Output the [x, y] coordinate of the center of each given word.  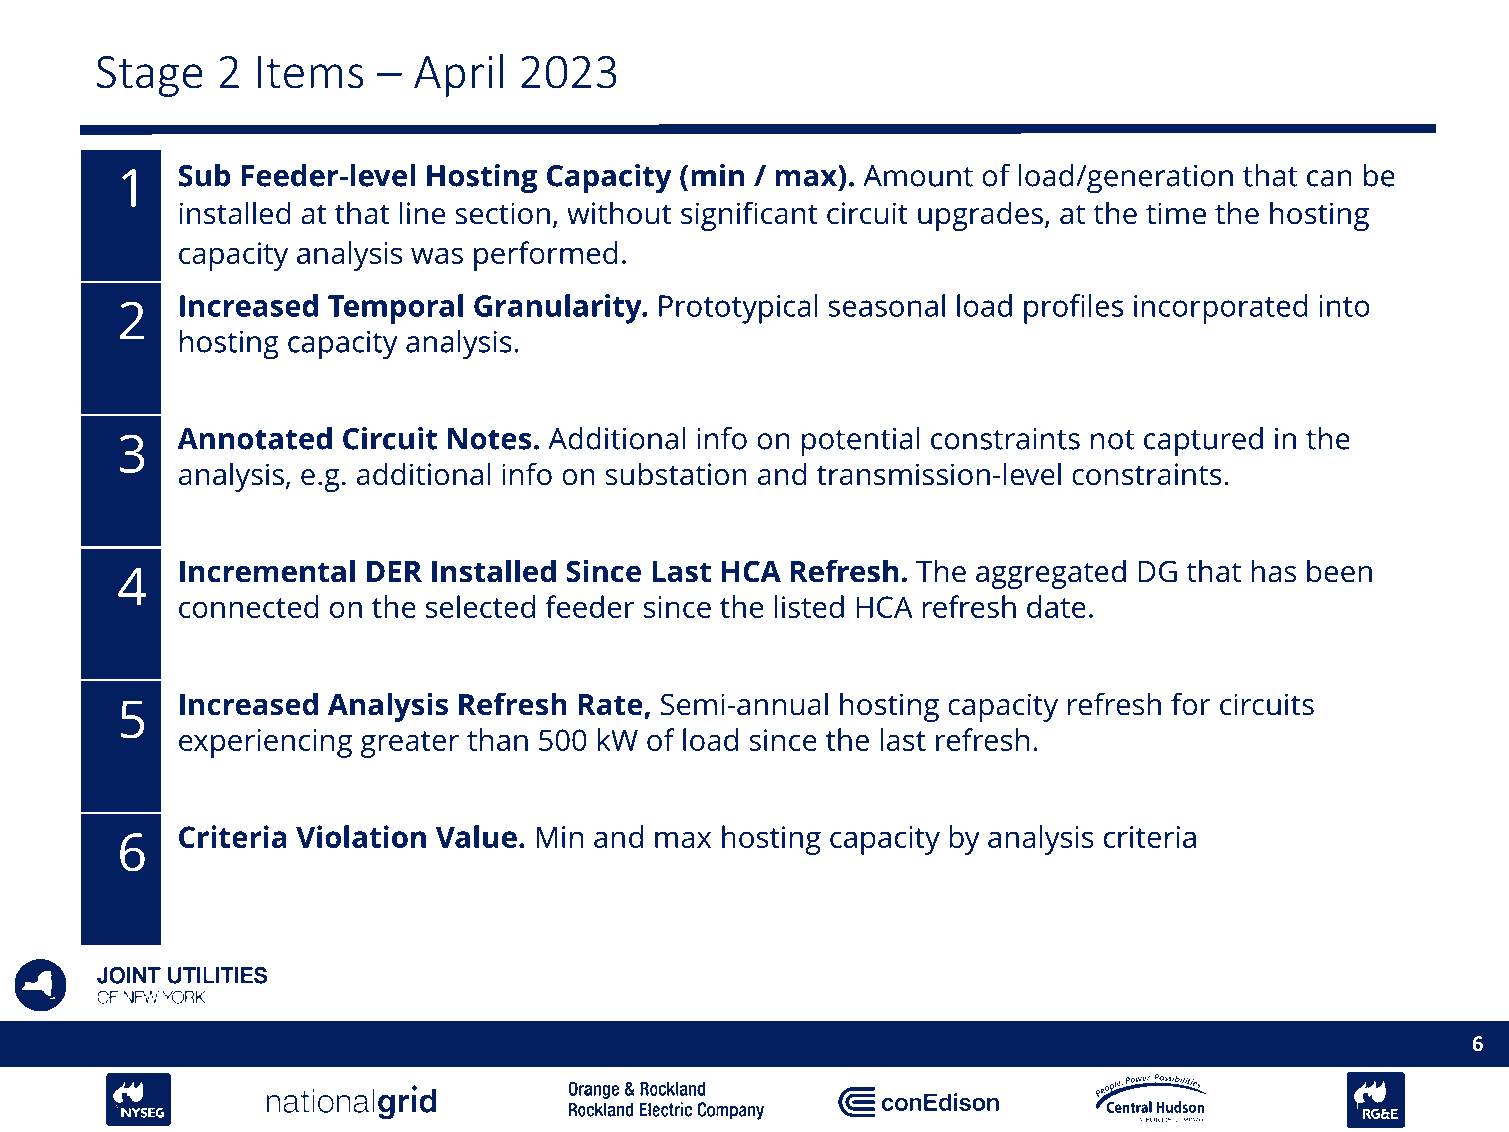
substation [676, 474]
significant [749, 216]
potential [861, 442]
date [1056, 606]
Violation [361, 836]
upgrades [980, 216]
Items [311, 72]
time [1176, 213]
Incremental [267, 571]
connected [248, 606]
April [458, 75]
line [422, 213]
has [1274, 571]
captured [1203, 442]
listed [809, 606]
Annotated [254, 438]
